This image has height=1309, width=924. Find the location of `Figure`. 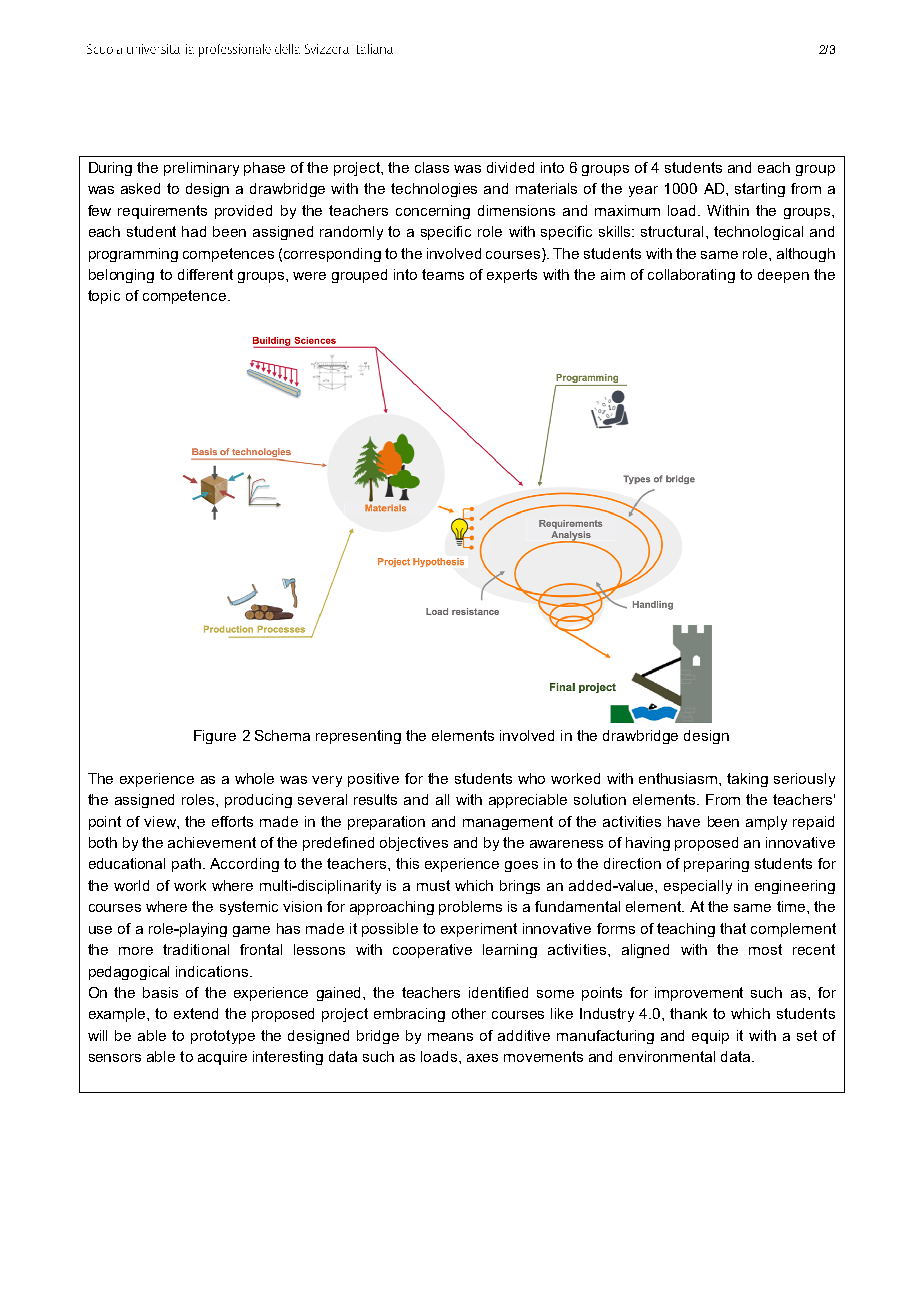

Figure is located at coordinates (215, 737).
